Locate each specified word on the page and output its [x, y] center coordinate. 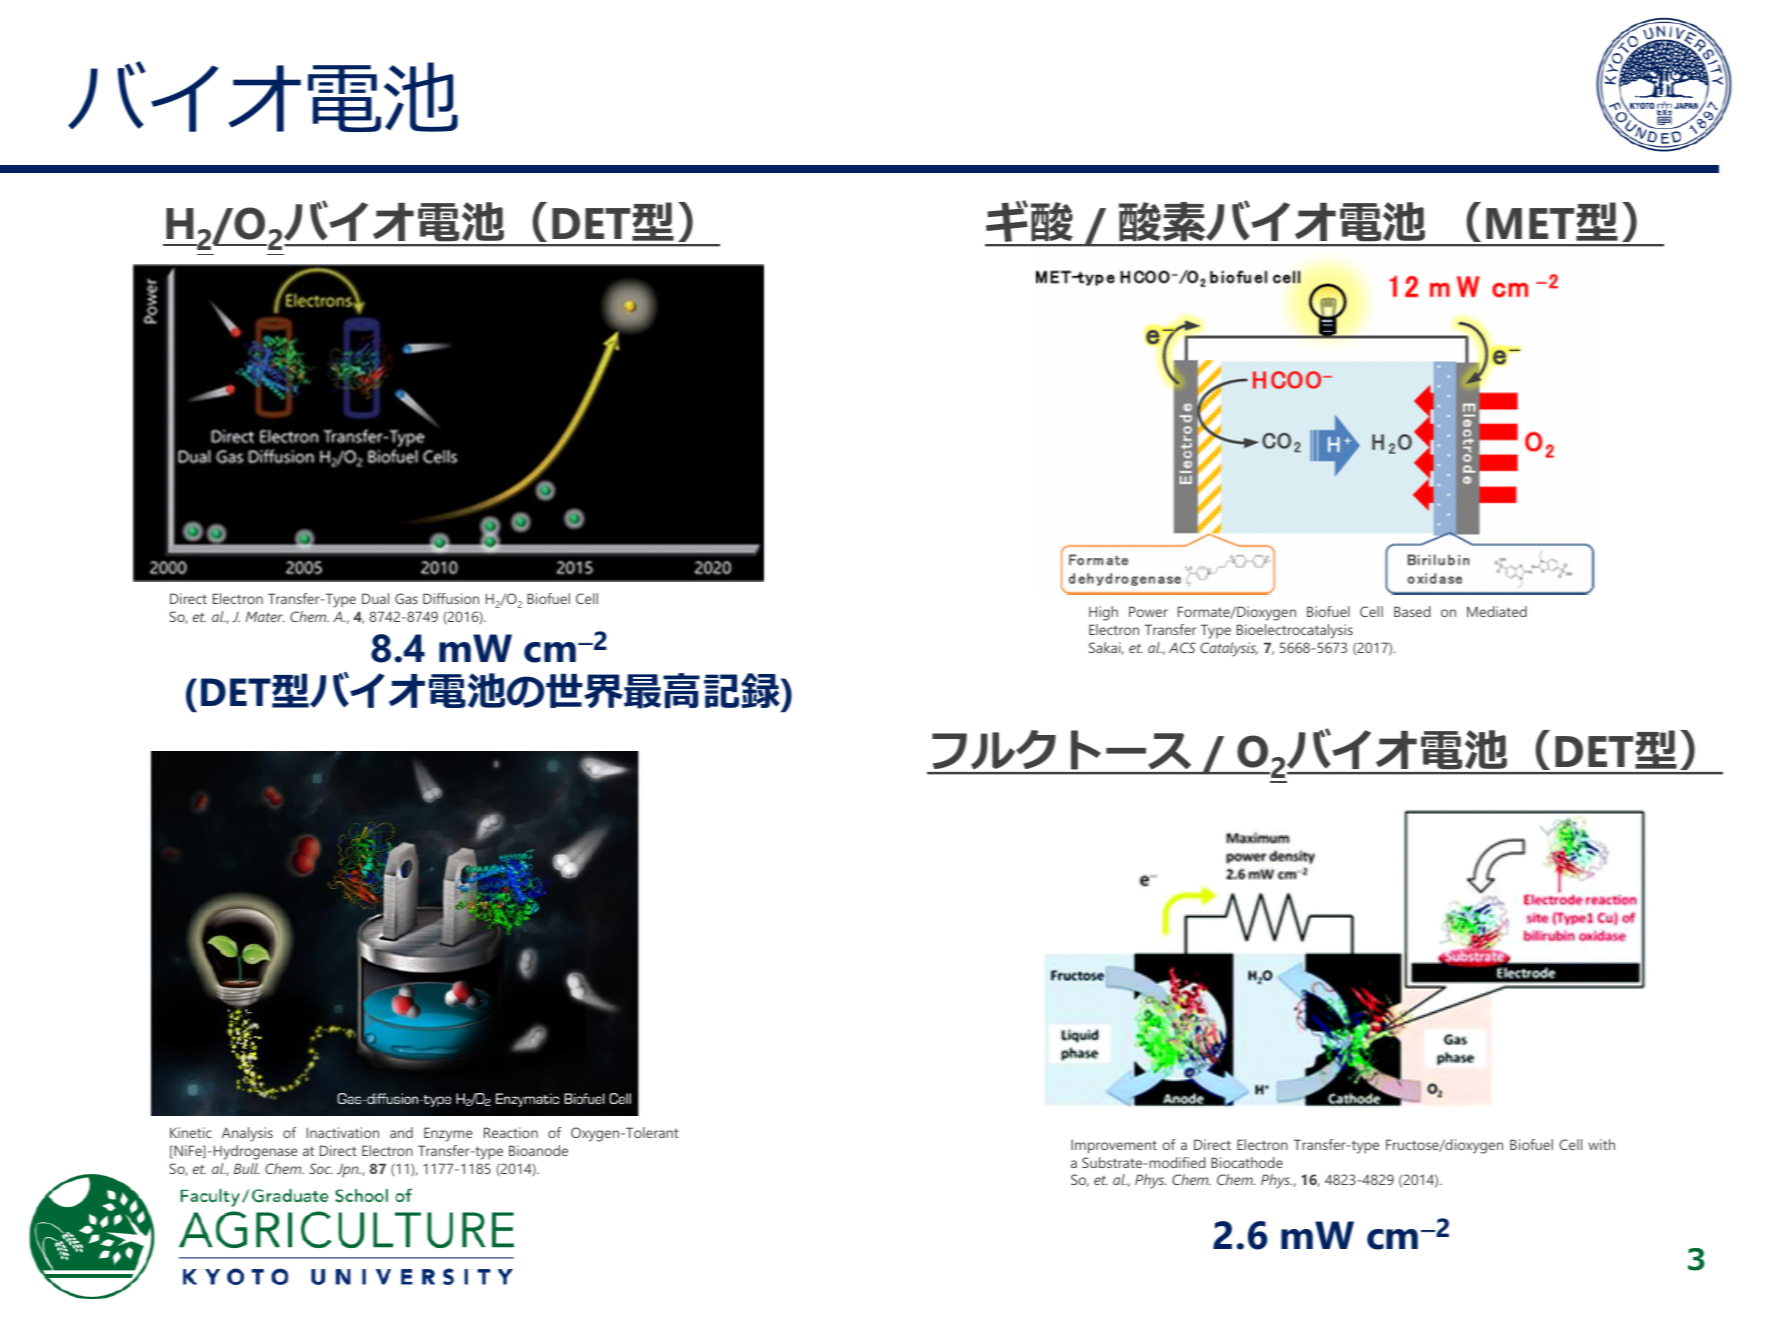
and [401, 1132]
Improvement [1114, 1146]
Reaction [511, 1132]
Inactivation [343, 1132]
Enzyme [448, 1134]
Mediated [1497, 611]
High [1103, 613]
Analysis [247, 1134]
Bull [247, 1168]
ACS [1182, 647]
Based [1412, 611]
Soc [321, 1168]
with [1601, 1144]
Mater [265, 616]
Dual [375, 598]
